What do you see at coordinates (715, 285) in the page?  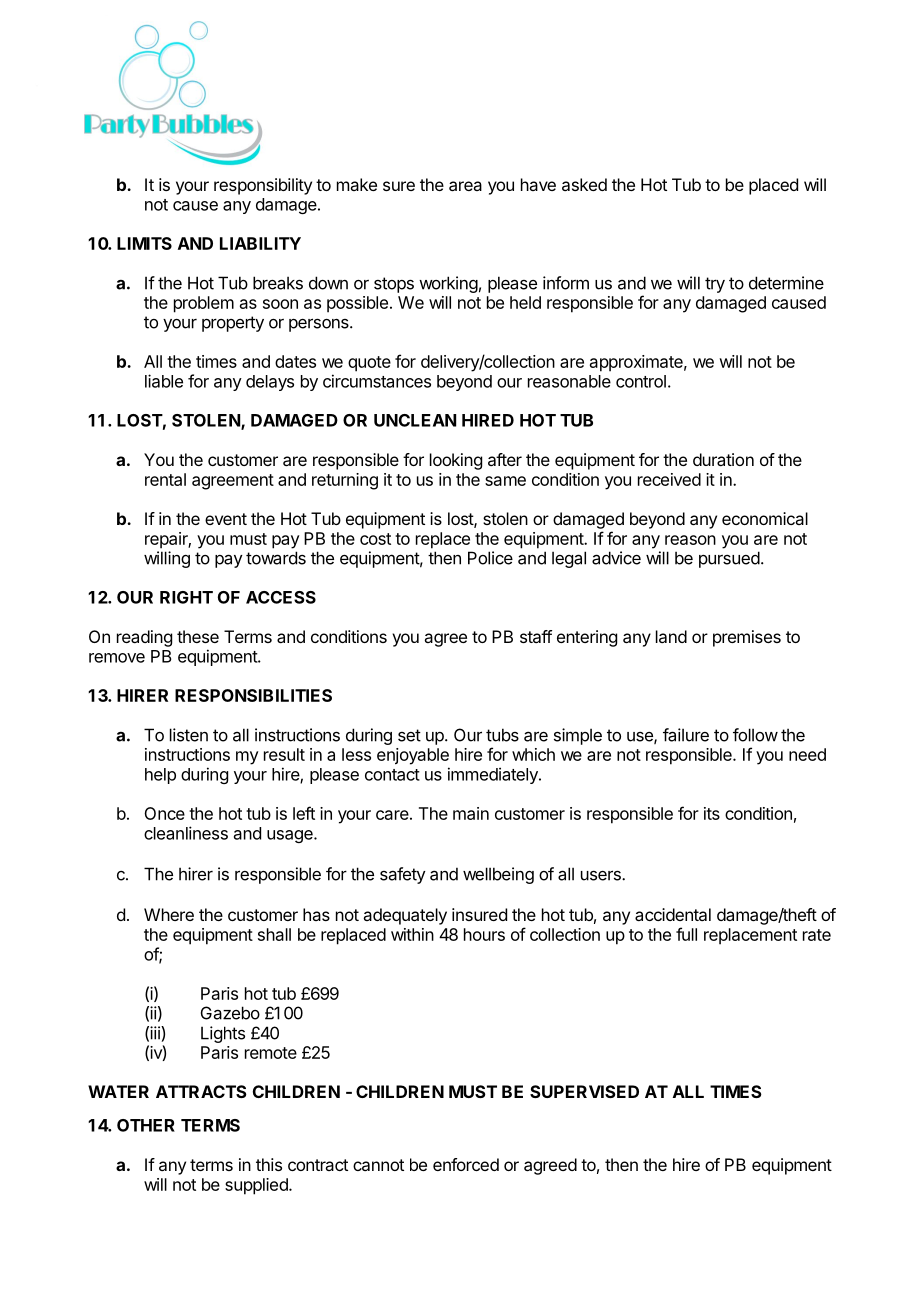 I see `try` at bounding box center [715, 285].
